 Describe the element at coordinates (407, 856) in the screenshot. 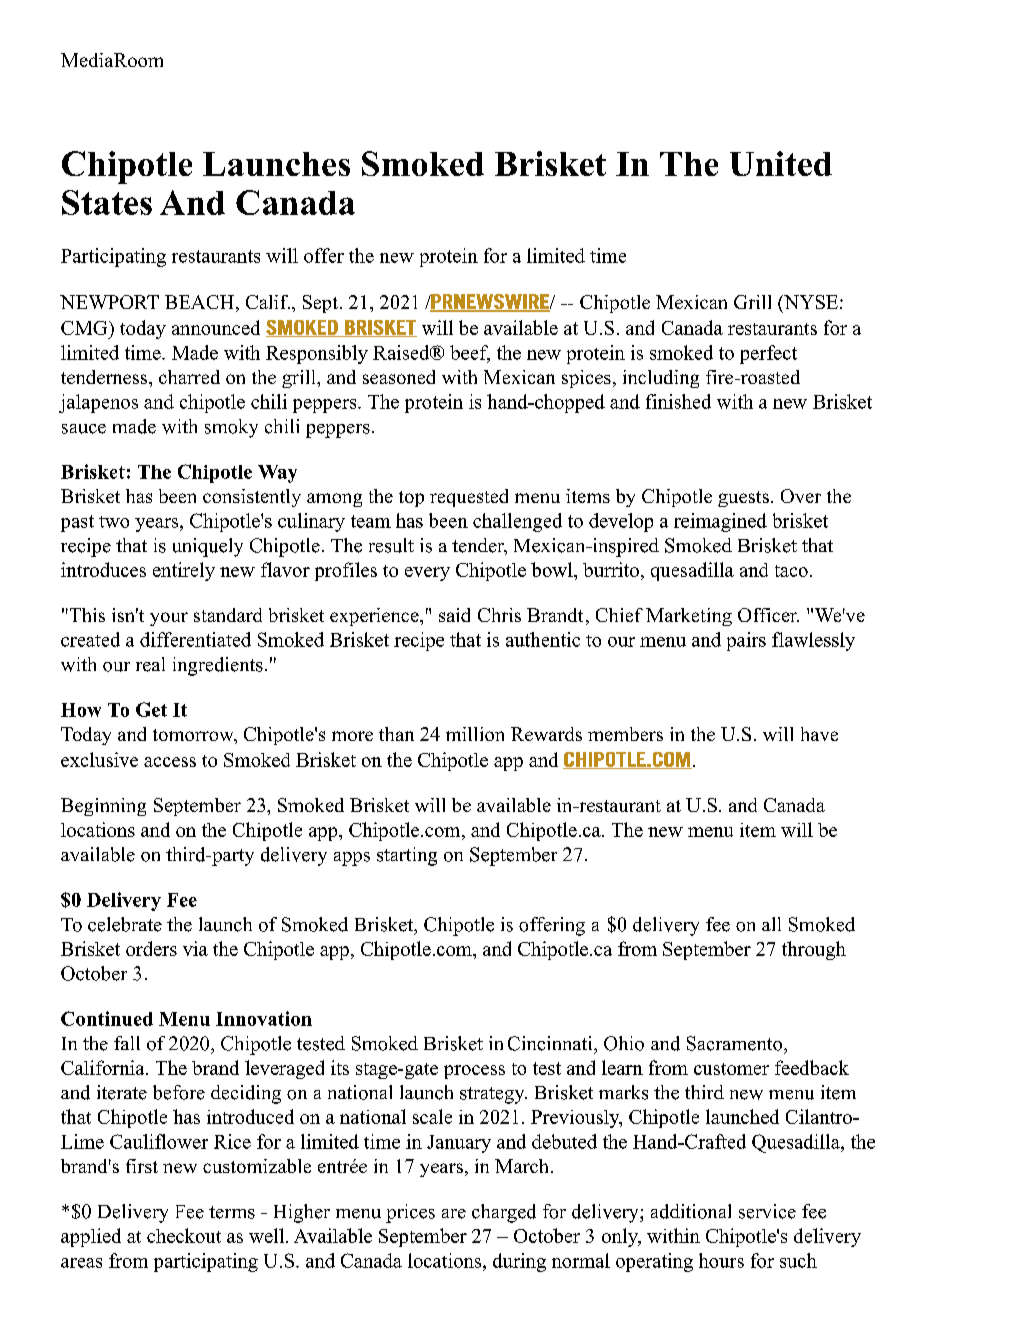

I see `starting` at that location.
